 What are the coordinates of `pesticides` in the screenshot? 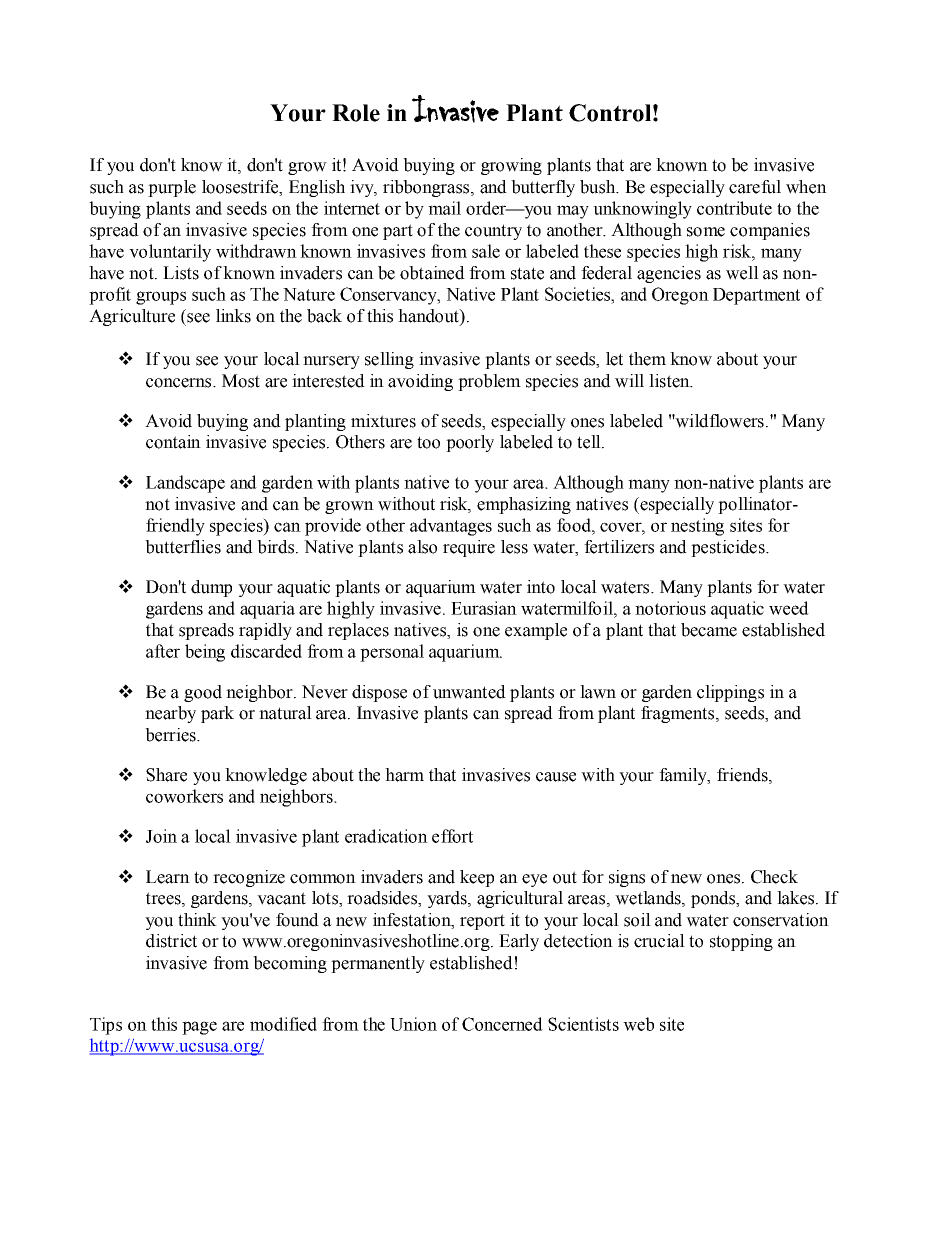 It's located at (729, 548).
